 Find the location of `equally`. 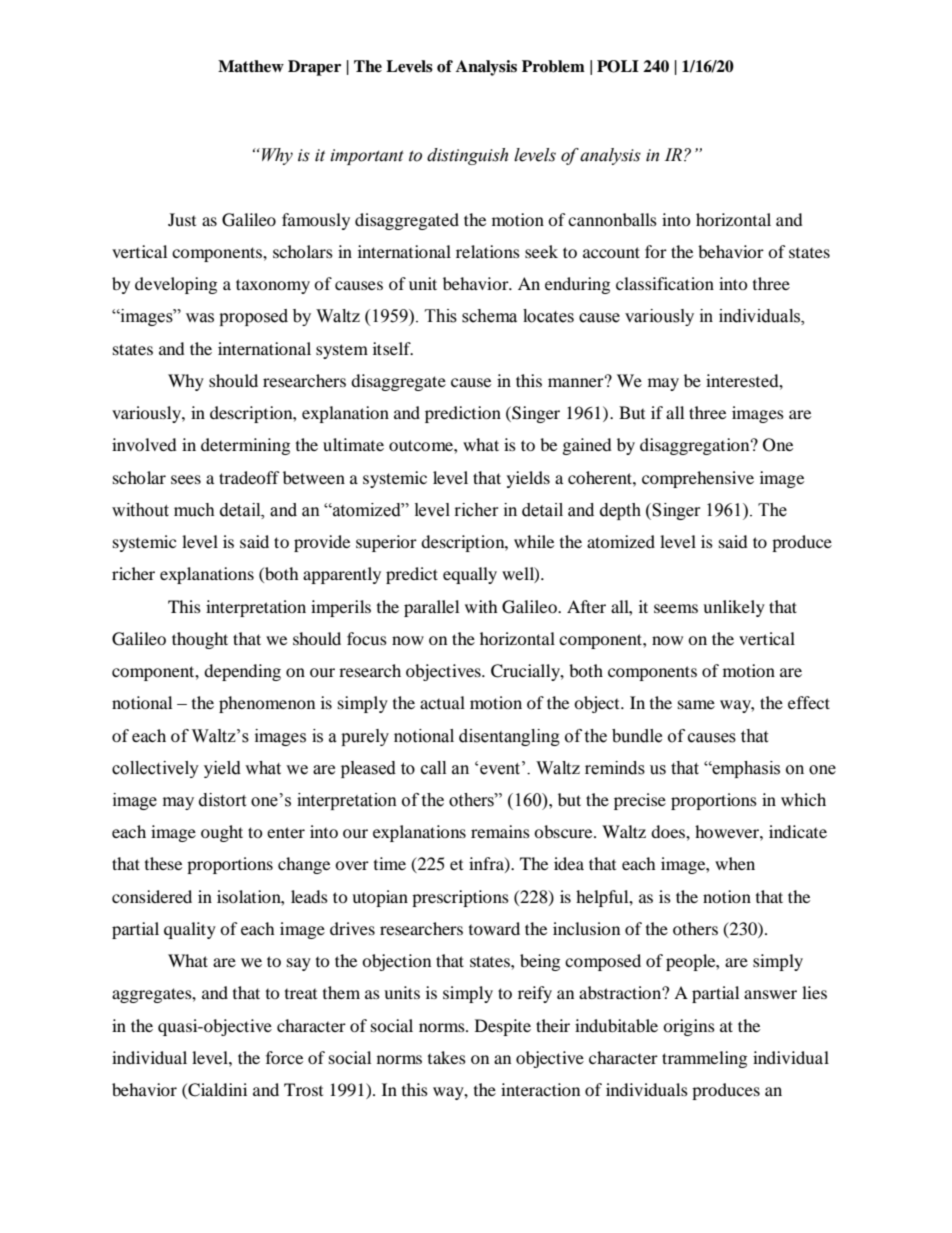

equally is located at coordinates (470, 575).
